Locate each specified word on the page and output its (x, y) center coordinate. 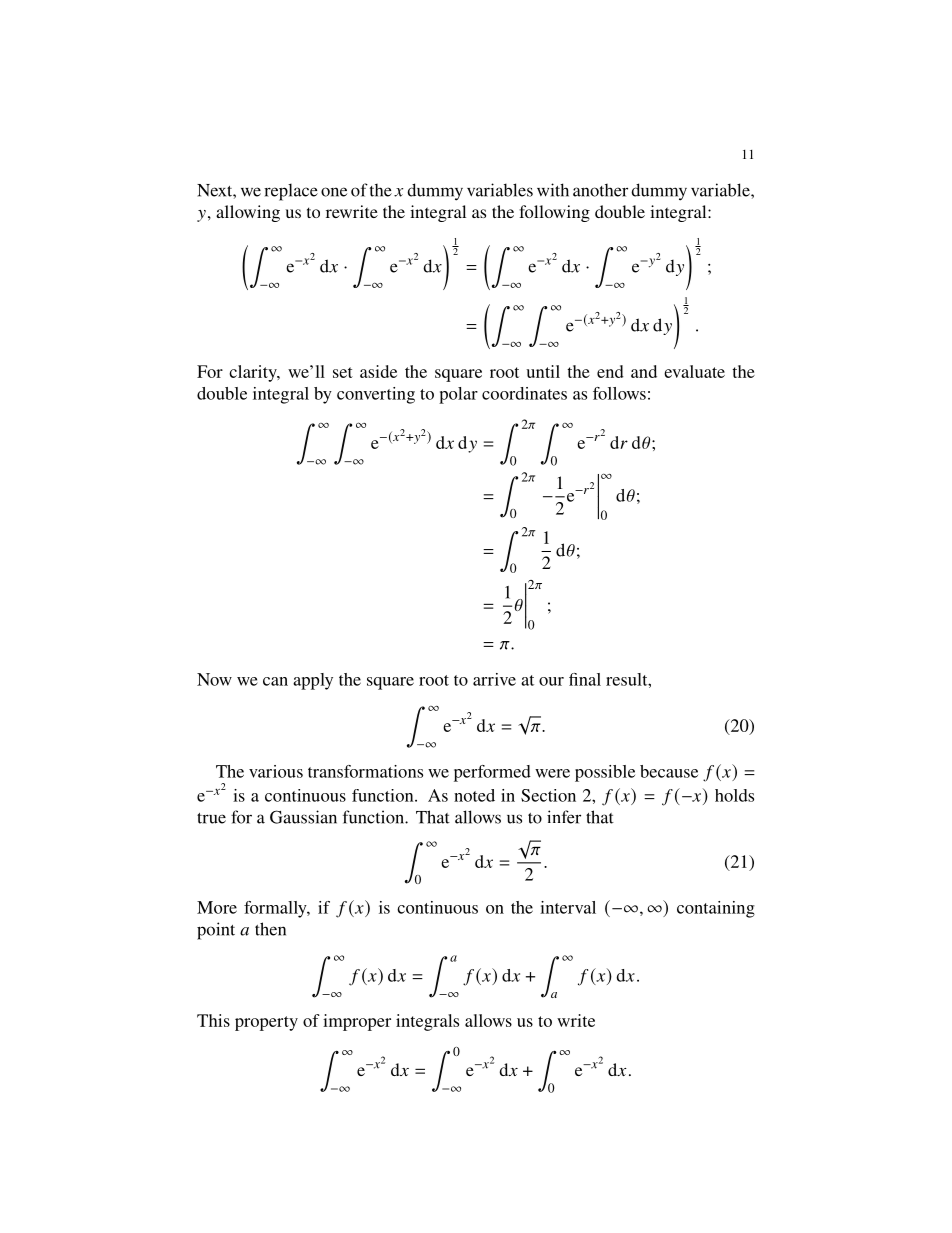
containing (716, 909)
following (554, 213)
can (275, 681)
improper (357, 1022)
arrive (494, 679)
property (266, 1023)
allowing (248, 213)
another (600, 190)
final (585, 679)
